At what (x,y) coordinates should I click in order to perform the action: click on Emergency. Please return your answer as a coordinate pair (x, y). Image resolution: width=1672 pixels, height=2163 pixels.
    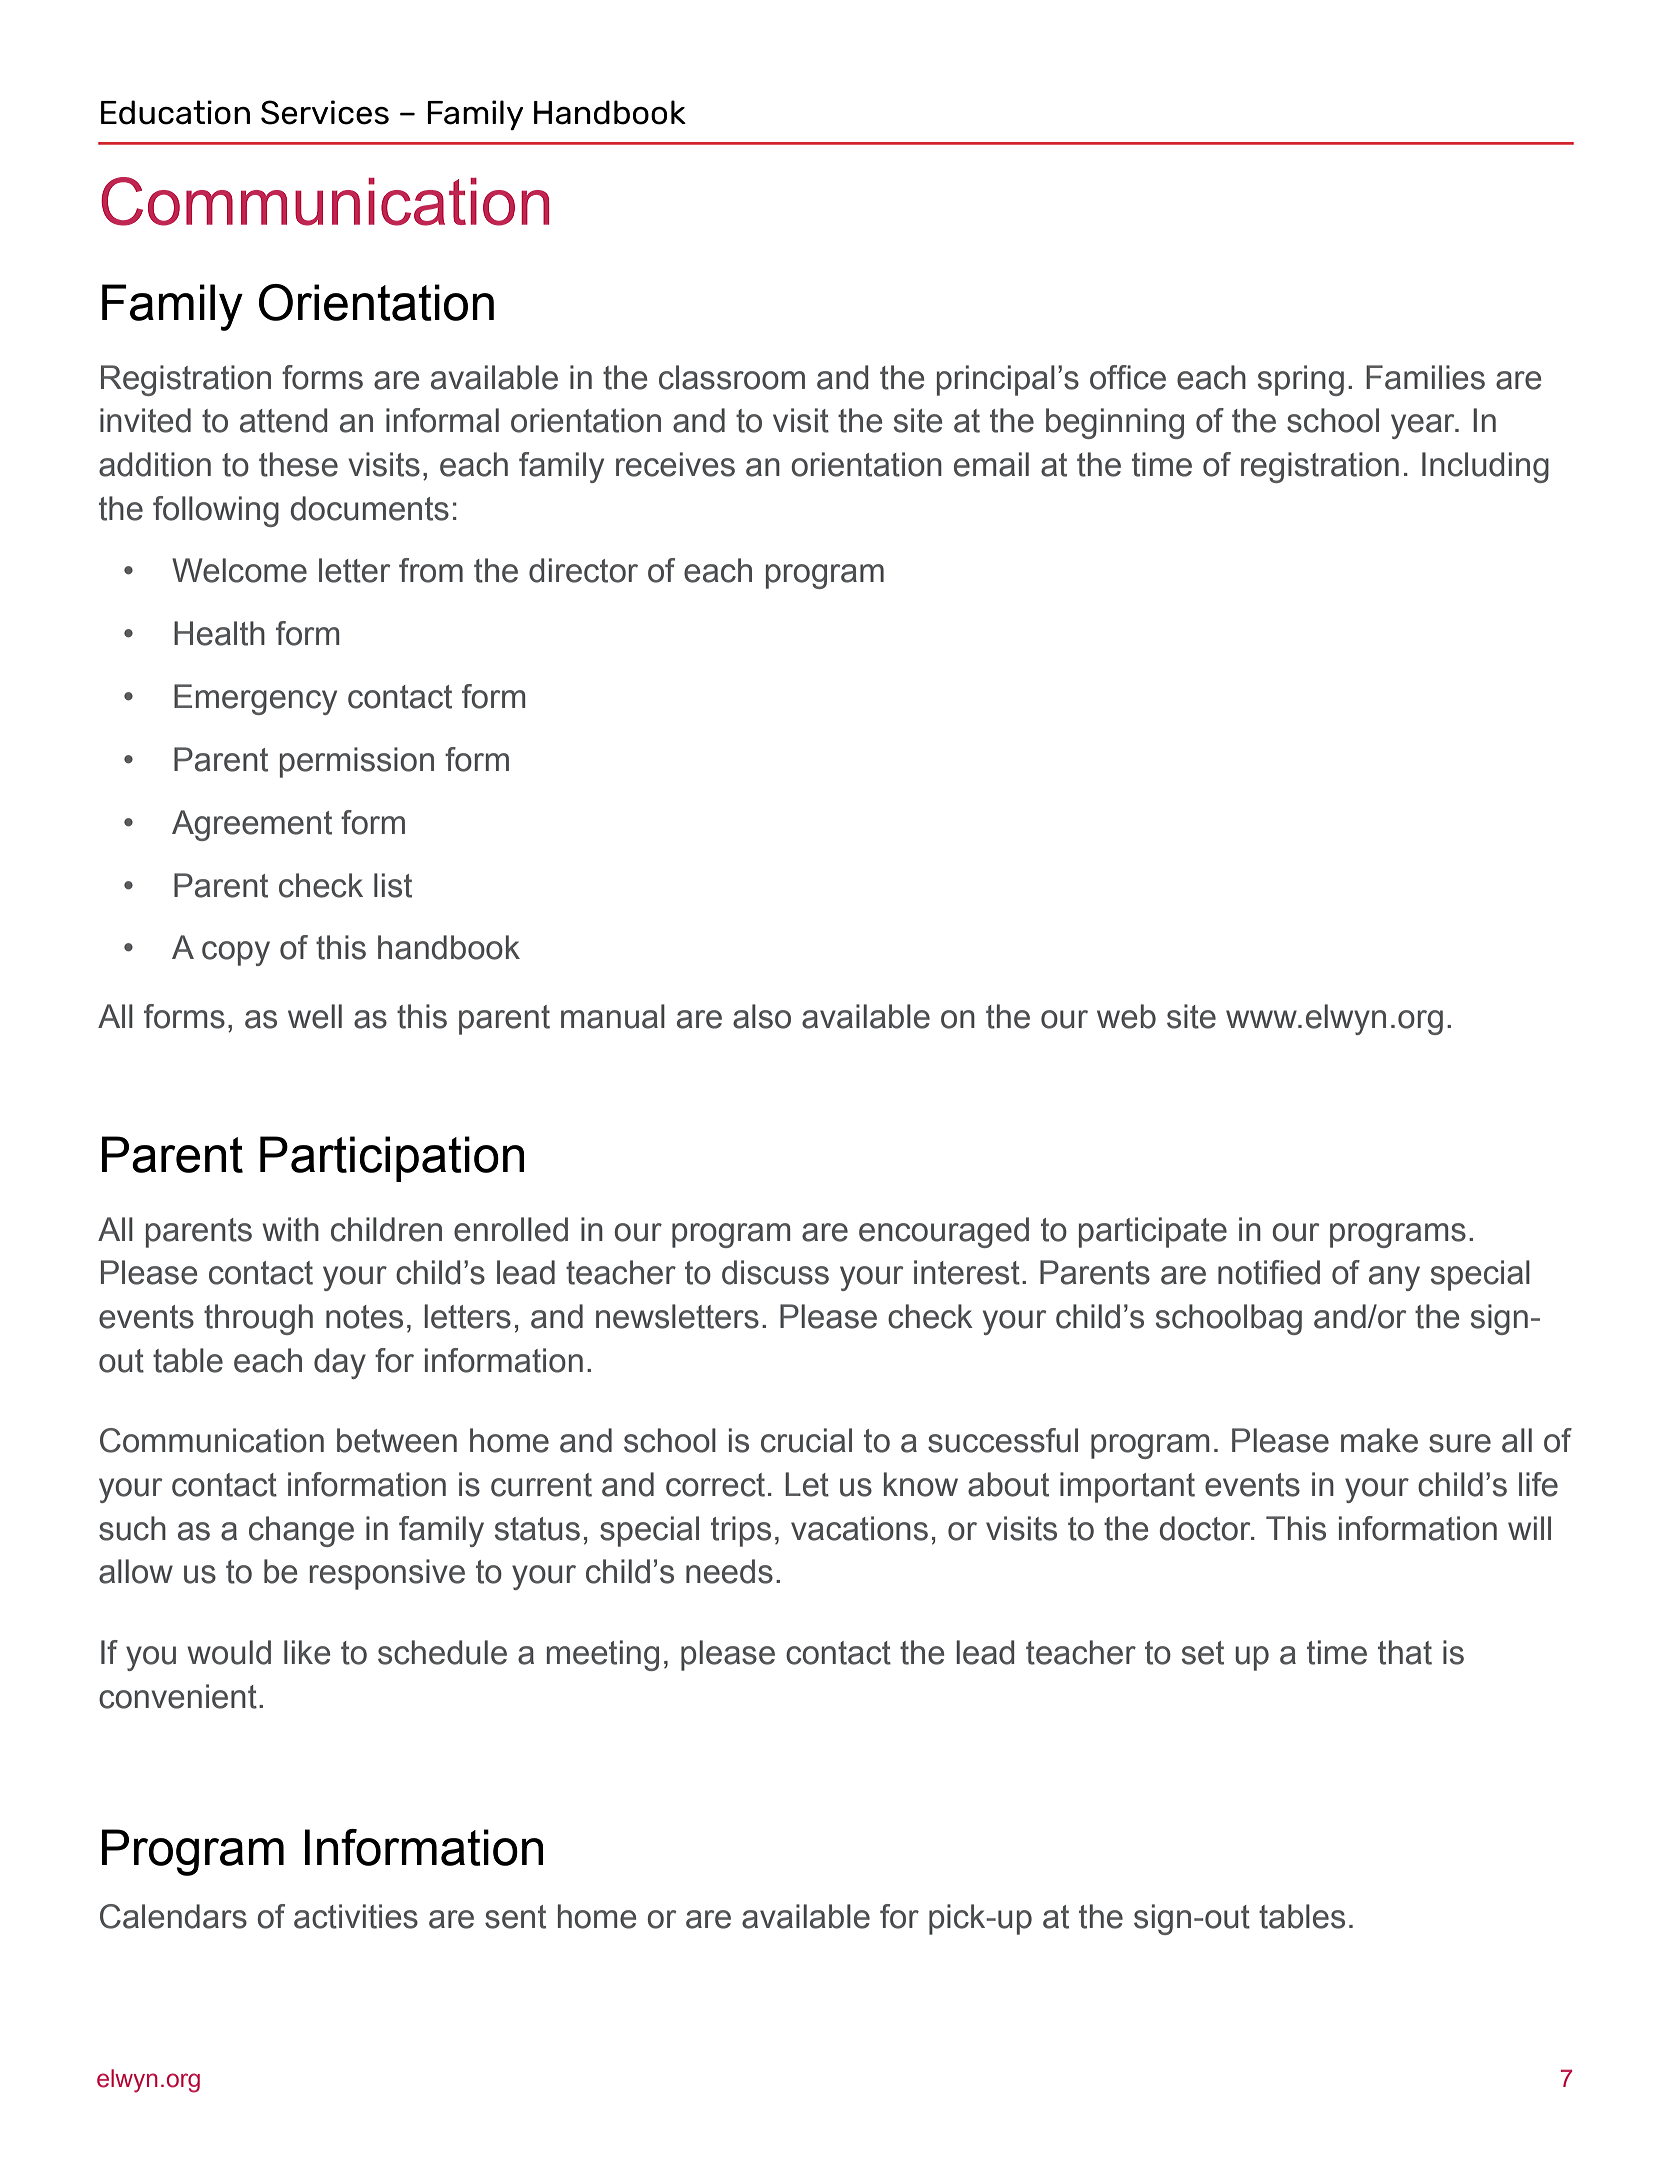
    Looking at the image, I should click on (255, 699).
